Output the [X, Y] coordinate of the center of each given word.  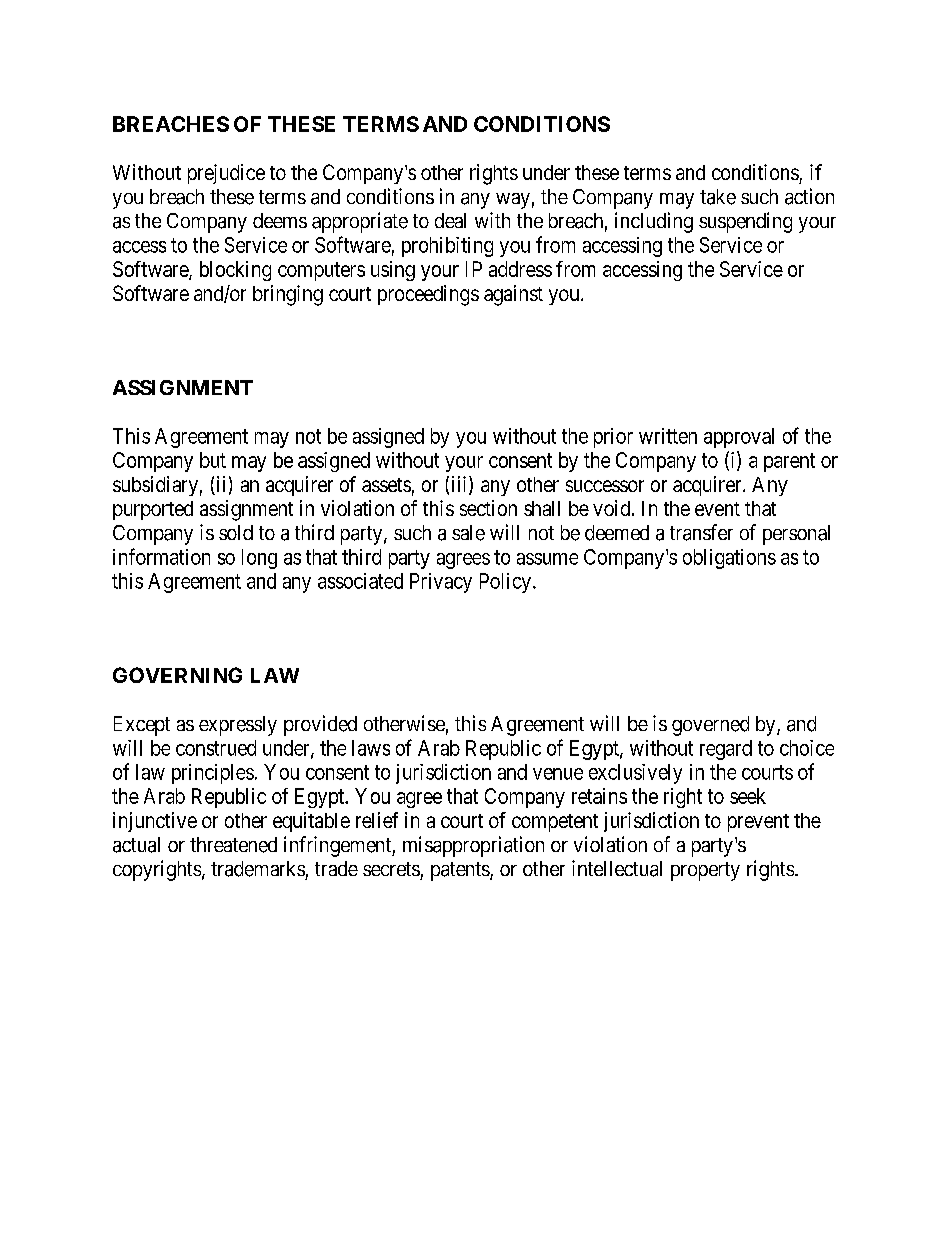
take [718, 197]
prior [613, 438]
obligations [729, 559]
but [213, 460]
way [513, 201]
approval [739, 438]
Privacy [441, 583]
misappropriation [473, 846]
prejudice [226, 174]
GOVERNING [177, 675]
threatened [233, 845]
